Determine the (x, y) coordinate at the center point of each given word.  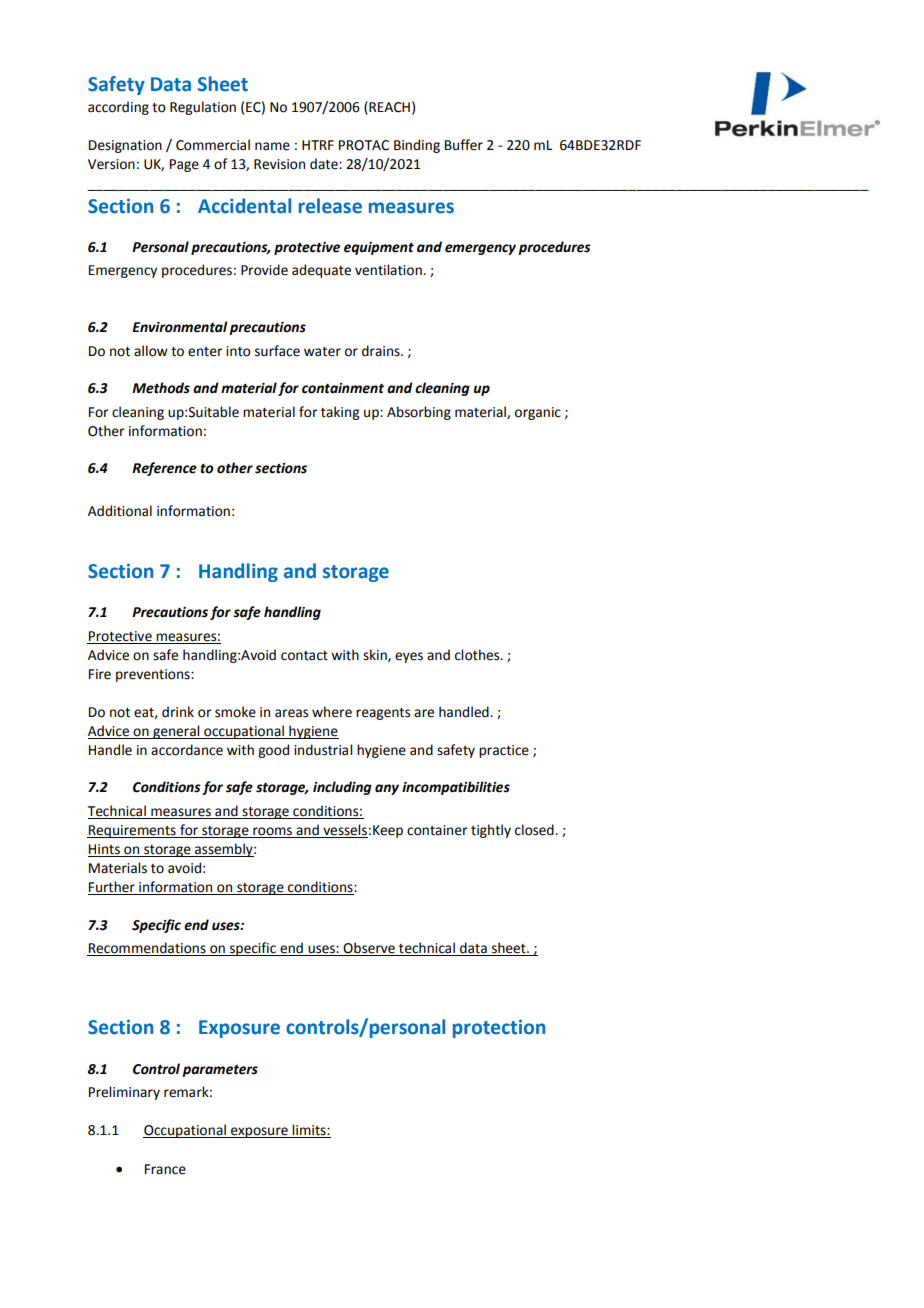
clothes (478, 655)
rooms (272, 832)
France (165, 1169)
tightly (491, 831)
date (325, 164)
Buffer (464, 145)
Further (112, 888)
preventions (154, 675)
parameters (220, 1071)
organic (538, 413)
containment (343, 388)
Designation (125, 146)
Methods (161, 388)
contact (304, 656)
